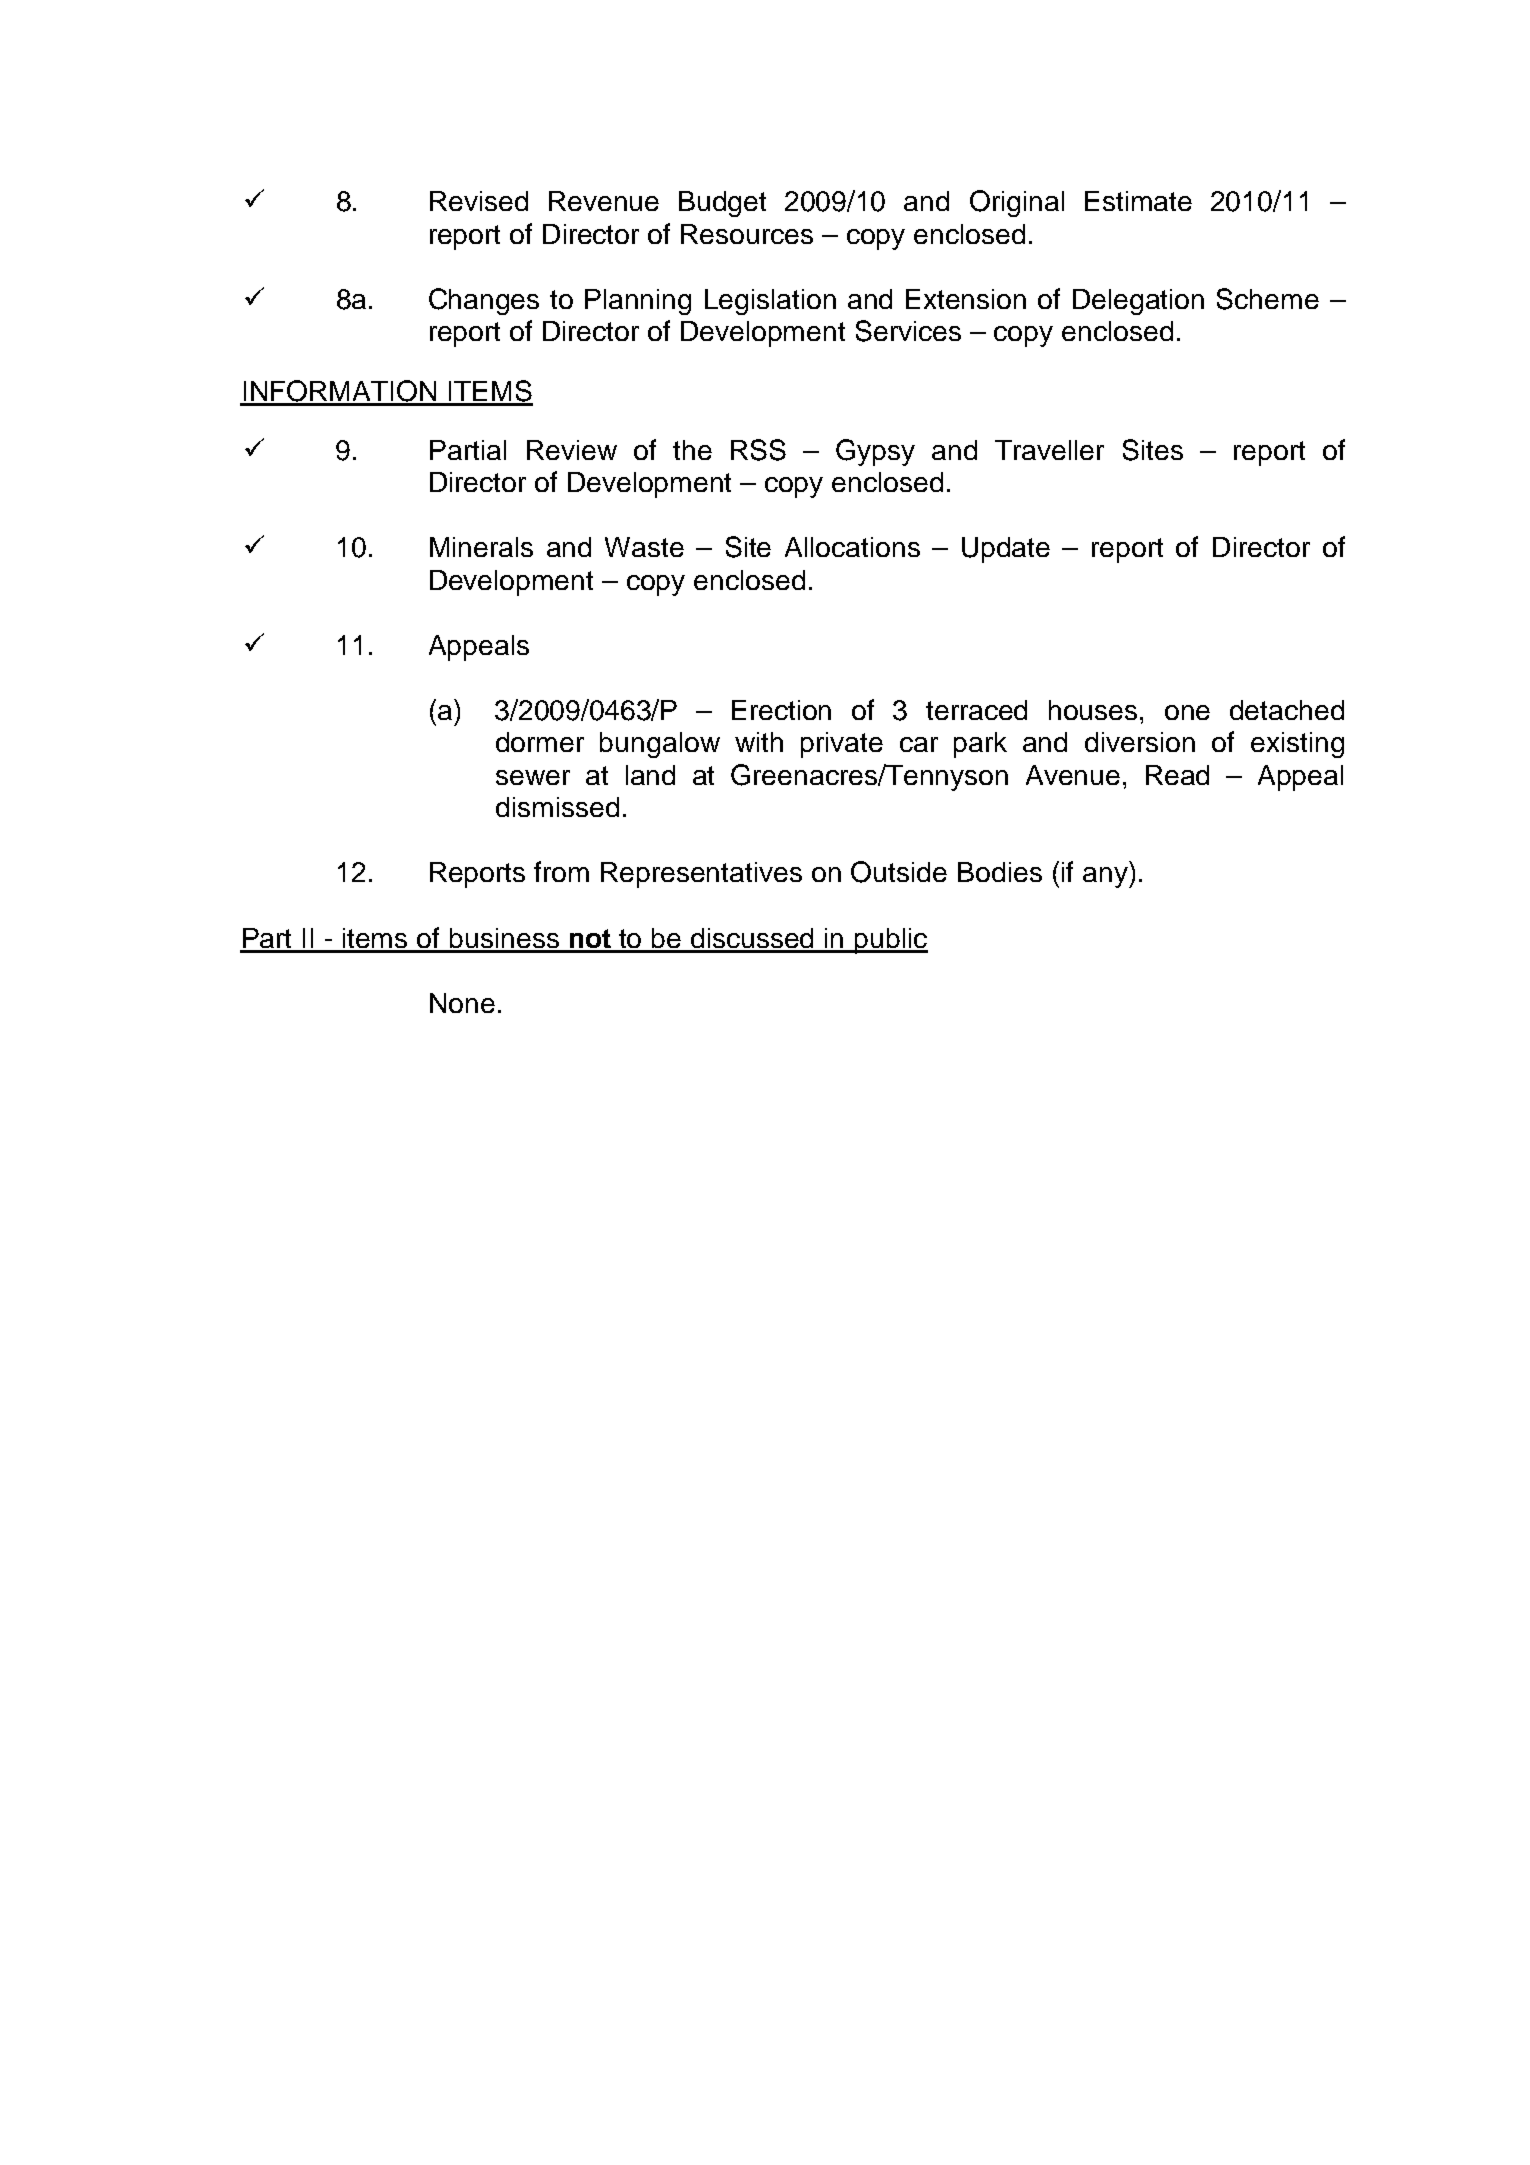 Image resolution: width=1530 pixels, height=2165 pixels. What do you see at coordinates (1006, 550) in the screenshot?
I see `Update` at bounding box center [1006, 550].
